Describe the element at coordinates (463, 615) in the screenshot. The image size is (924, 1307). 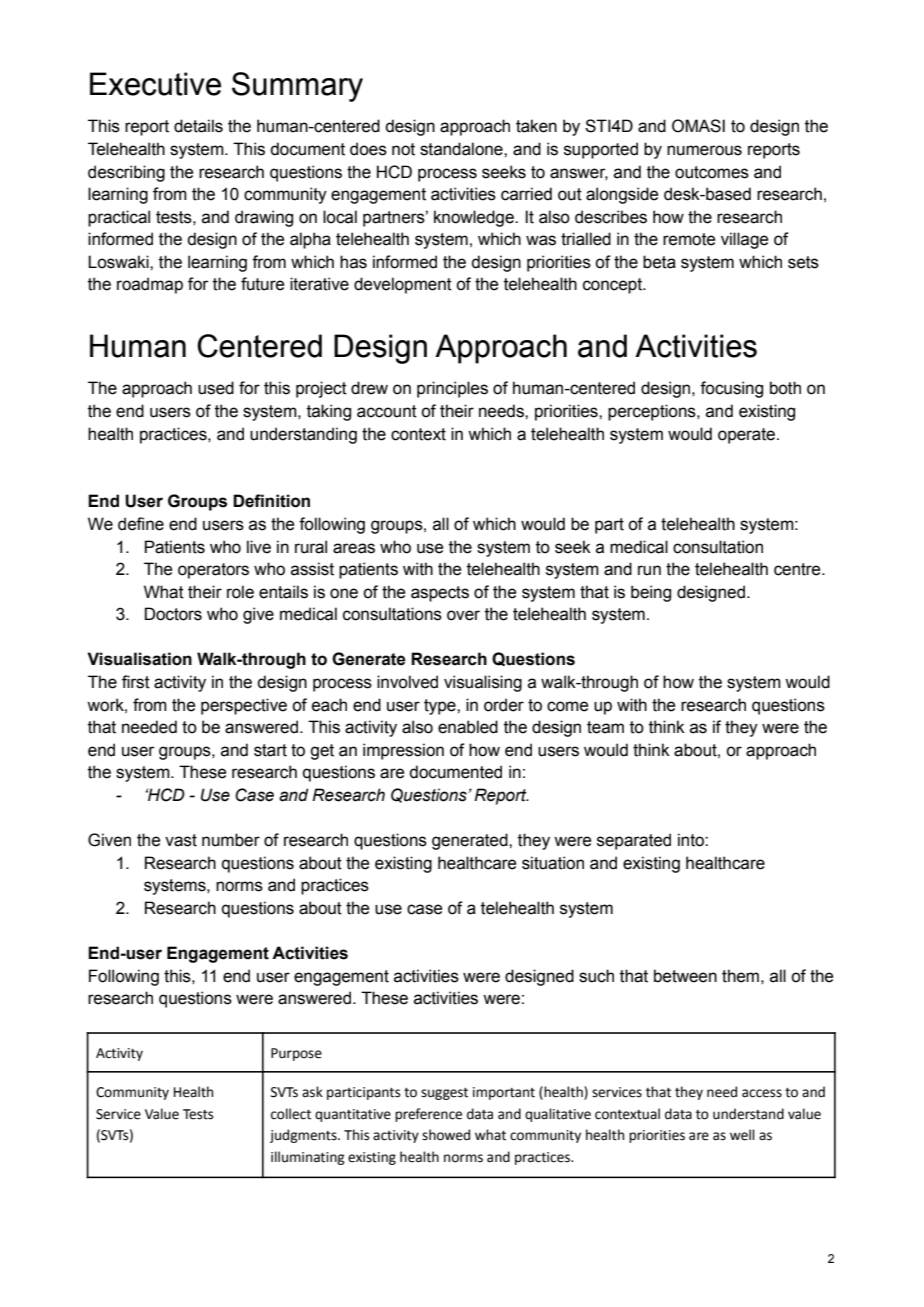
I see `over` at that location.
